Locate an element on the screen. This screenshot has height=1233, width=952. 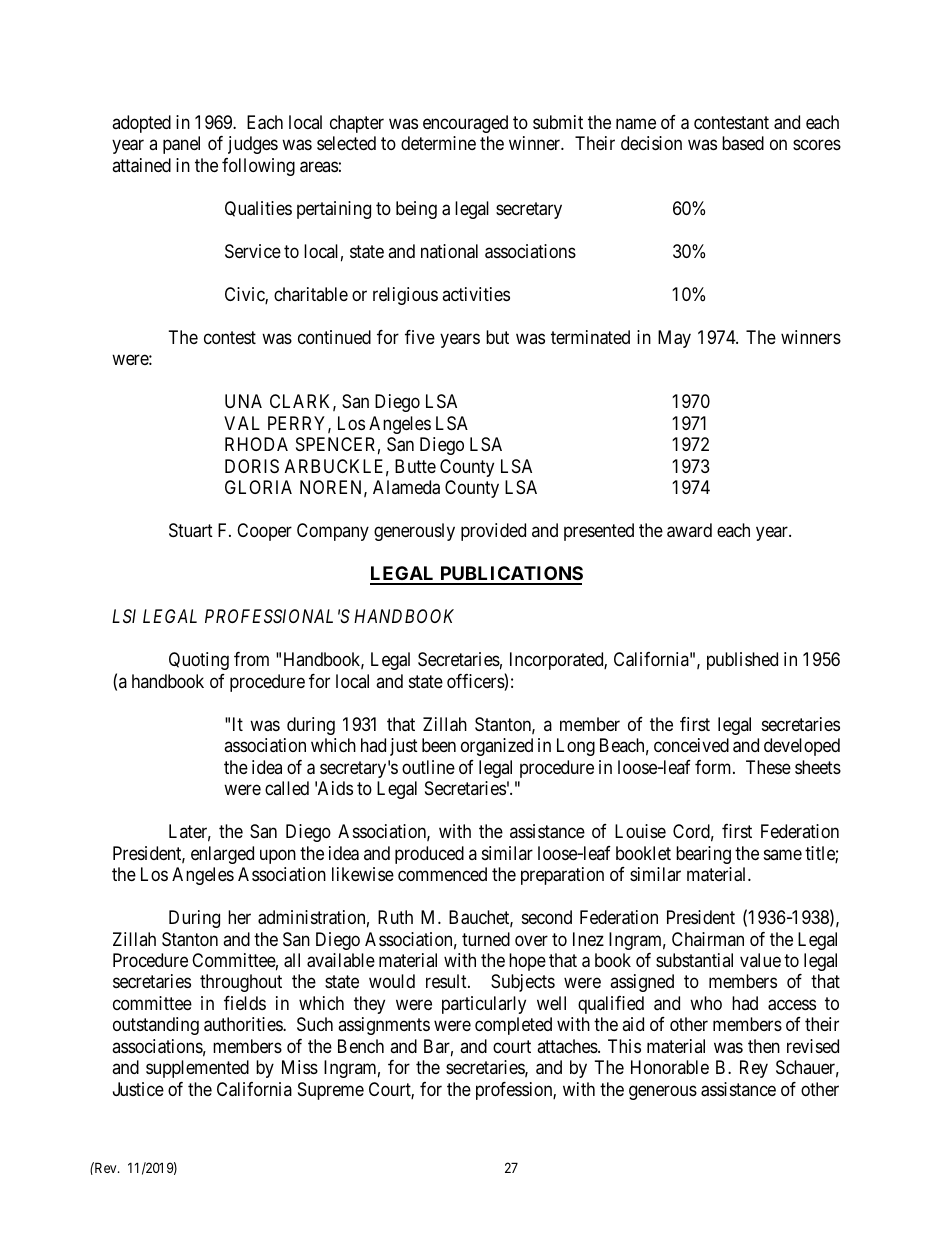
determine is located at coordinates (438, 143).
